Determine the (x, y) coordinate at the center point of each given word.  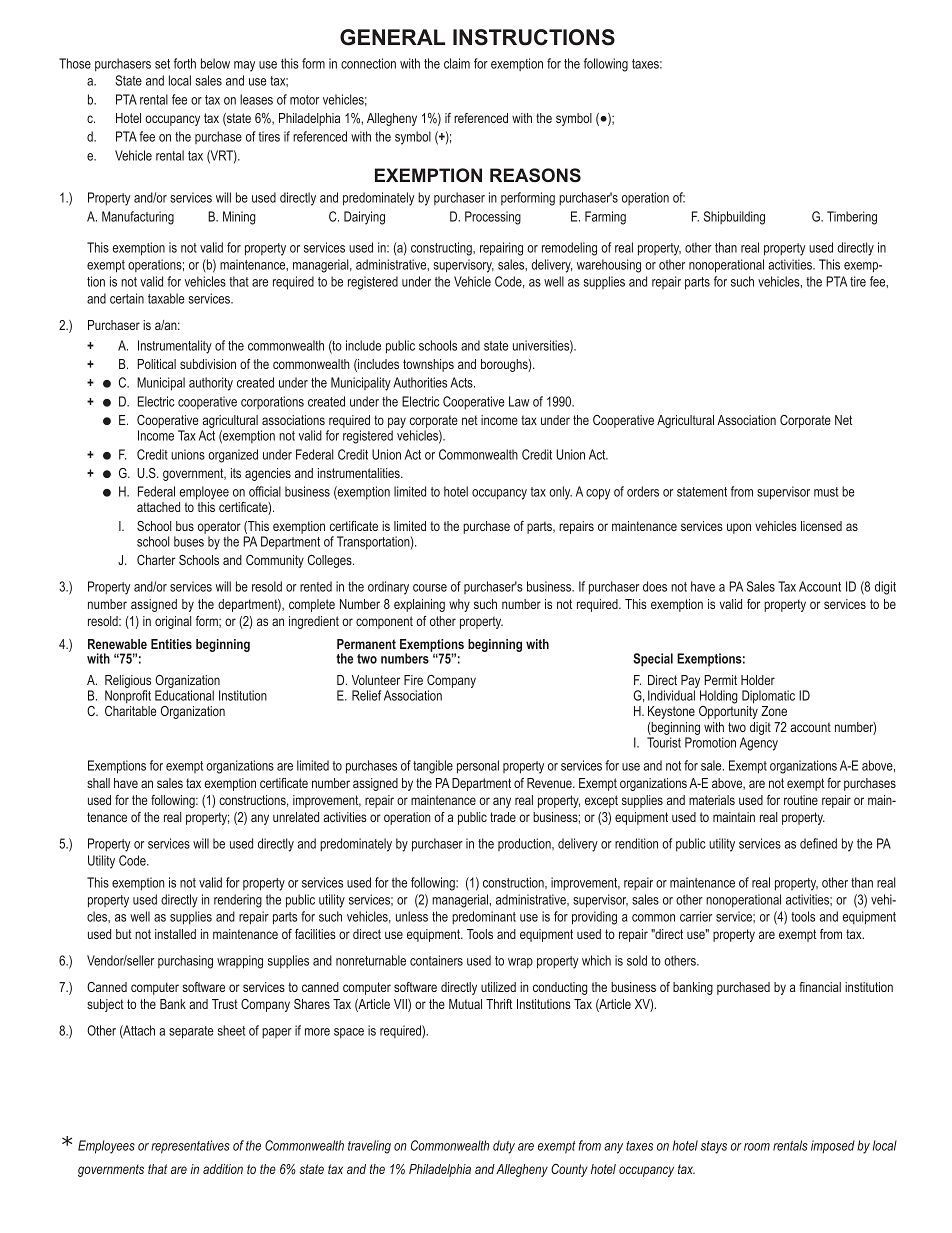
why (459, 605)
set (162, 64)
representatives (190, 1147)
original (173, 622)
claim (457, 63)
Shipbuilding (734, 218)
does (655, 586)
